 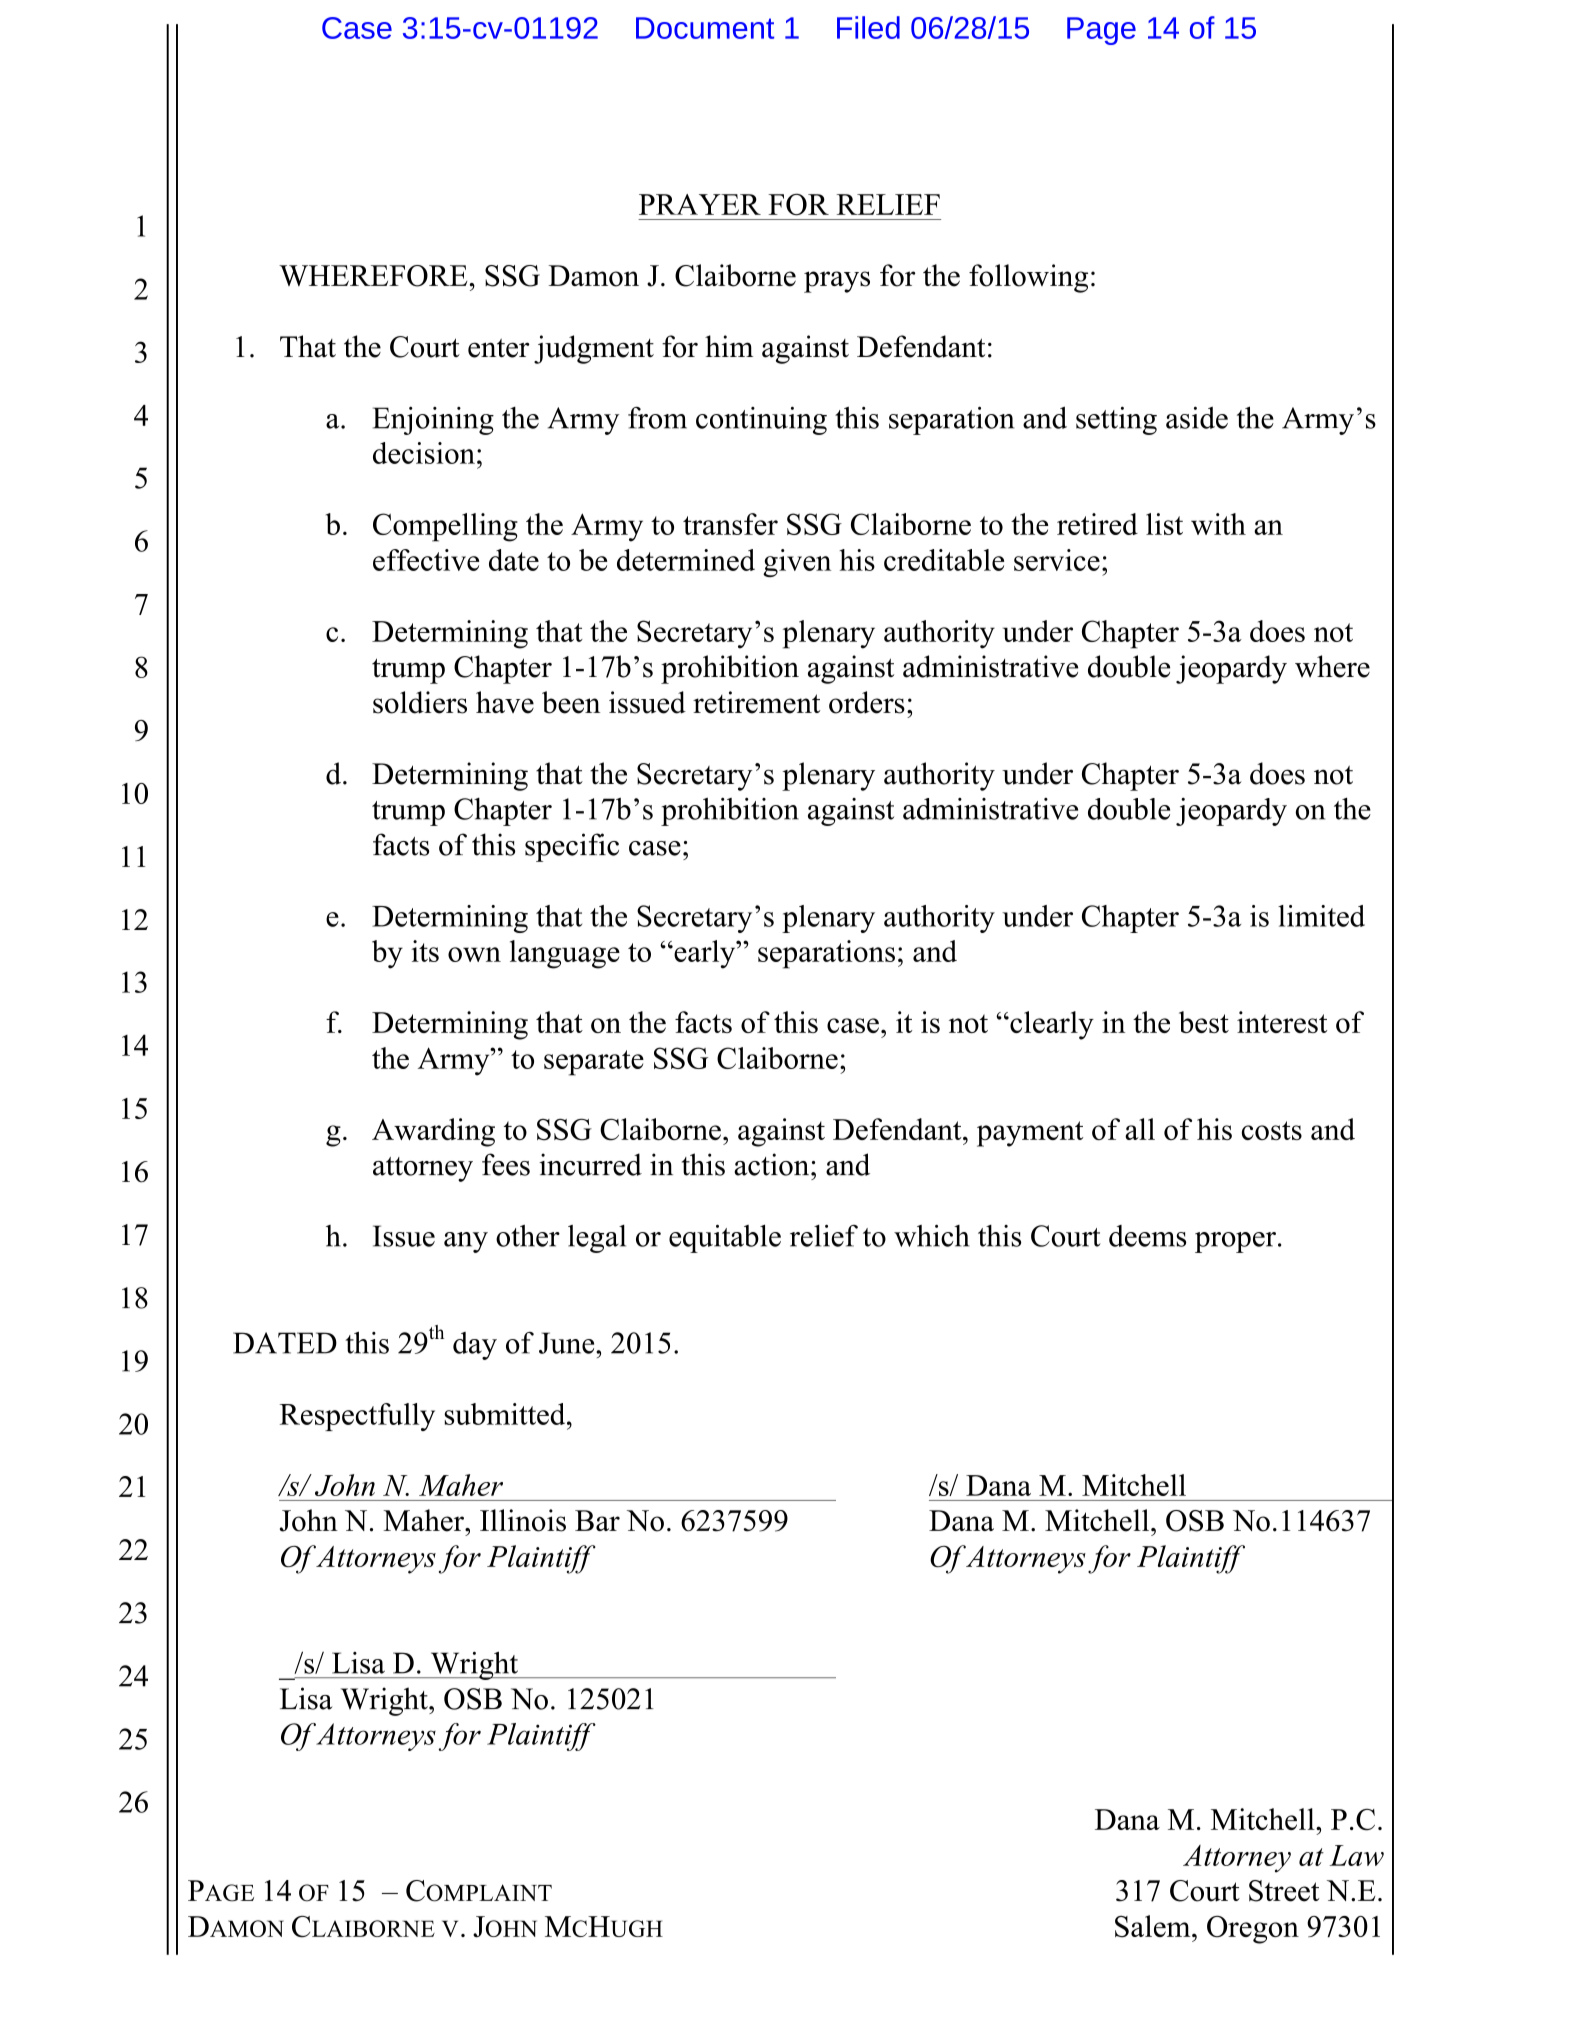 I want to click on Illinois, so click(x=523, y=1520).
